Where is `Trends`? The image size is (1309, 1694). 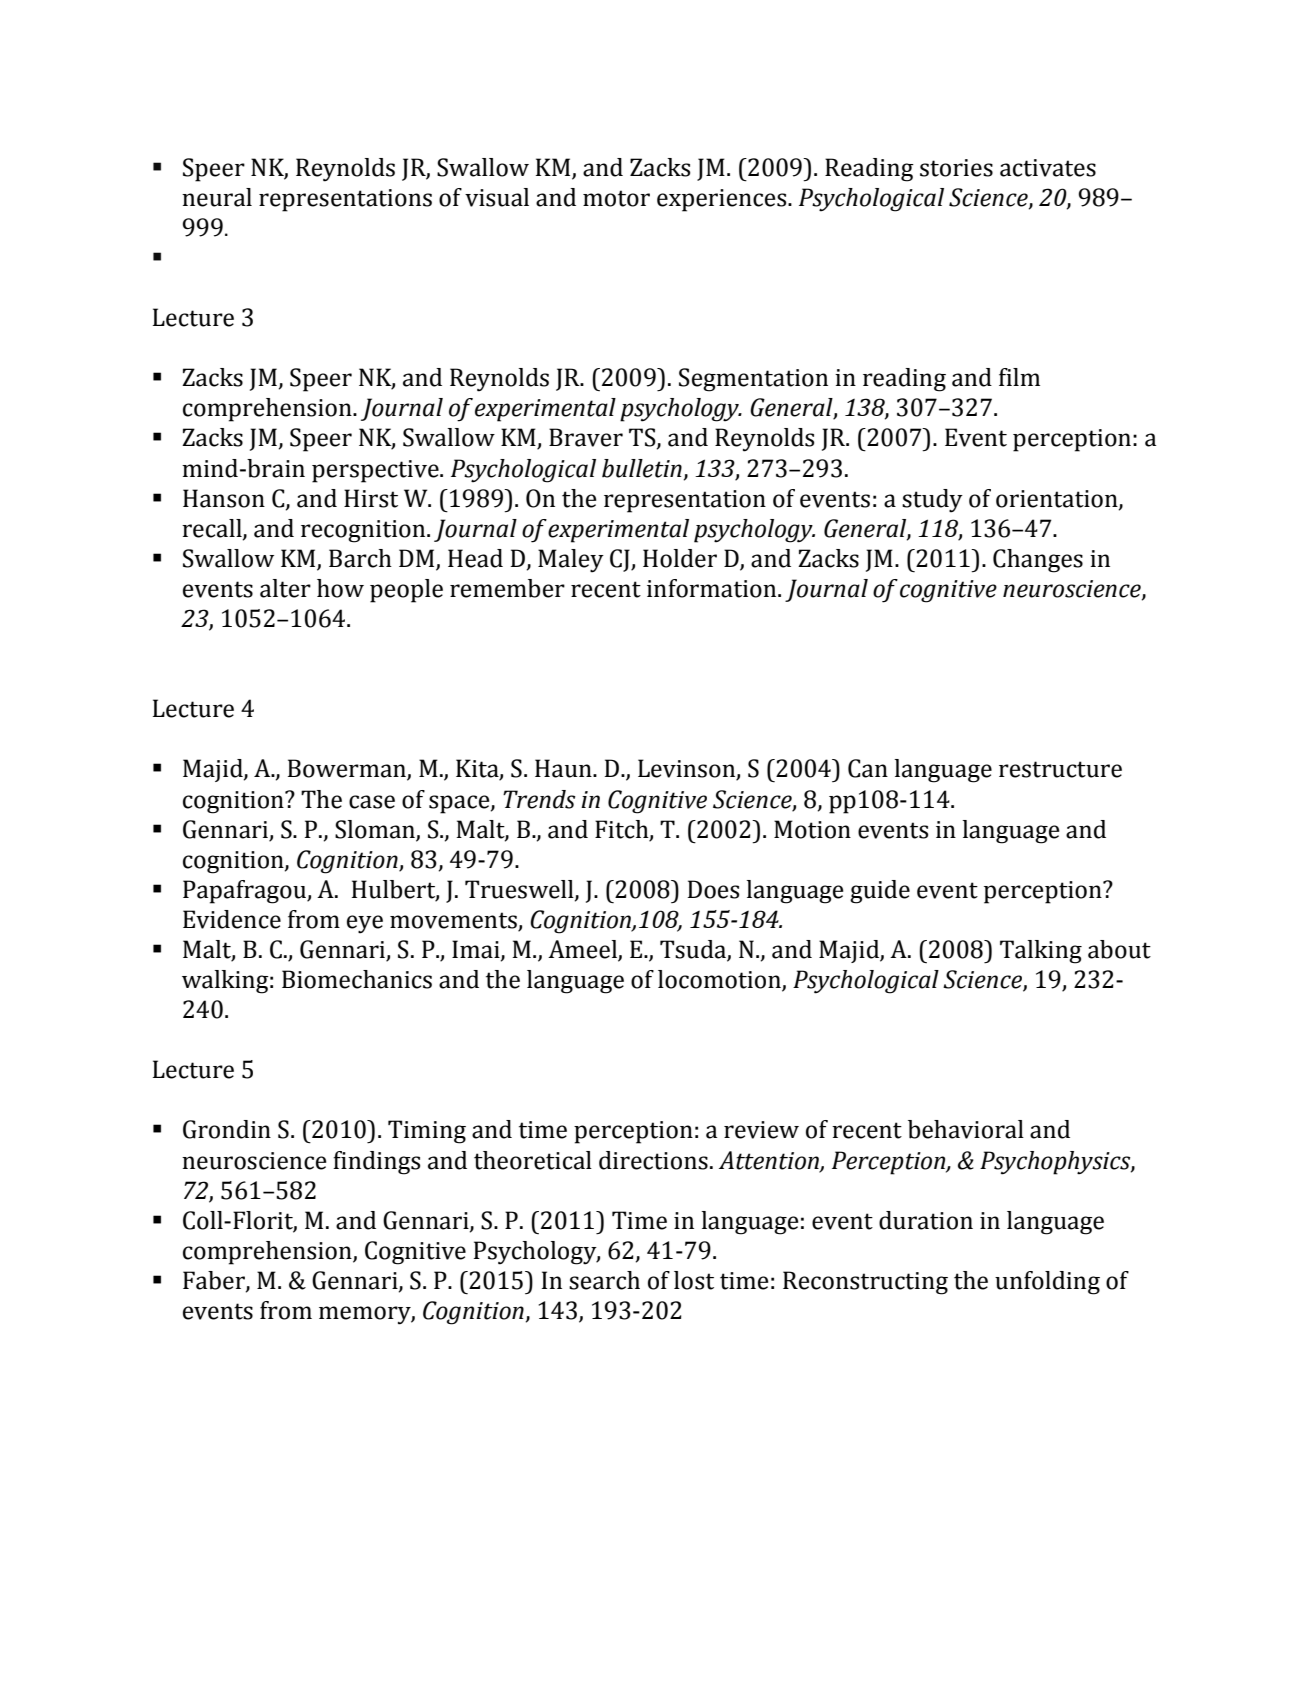 Trends is located at coordinates (539, 799).
